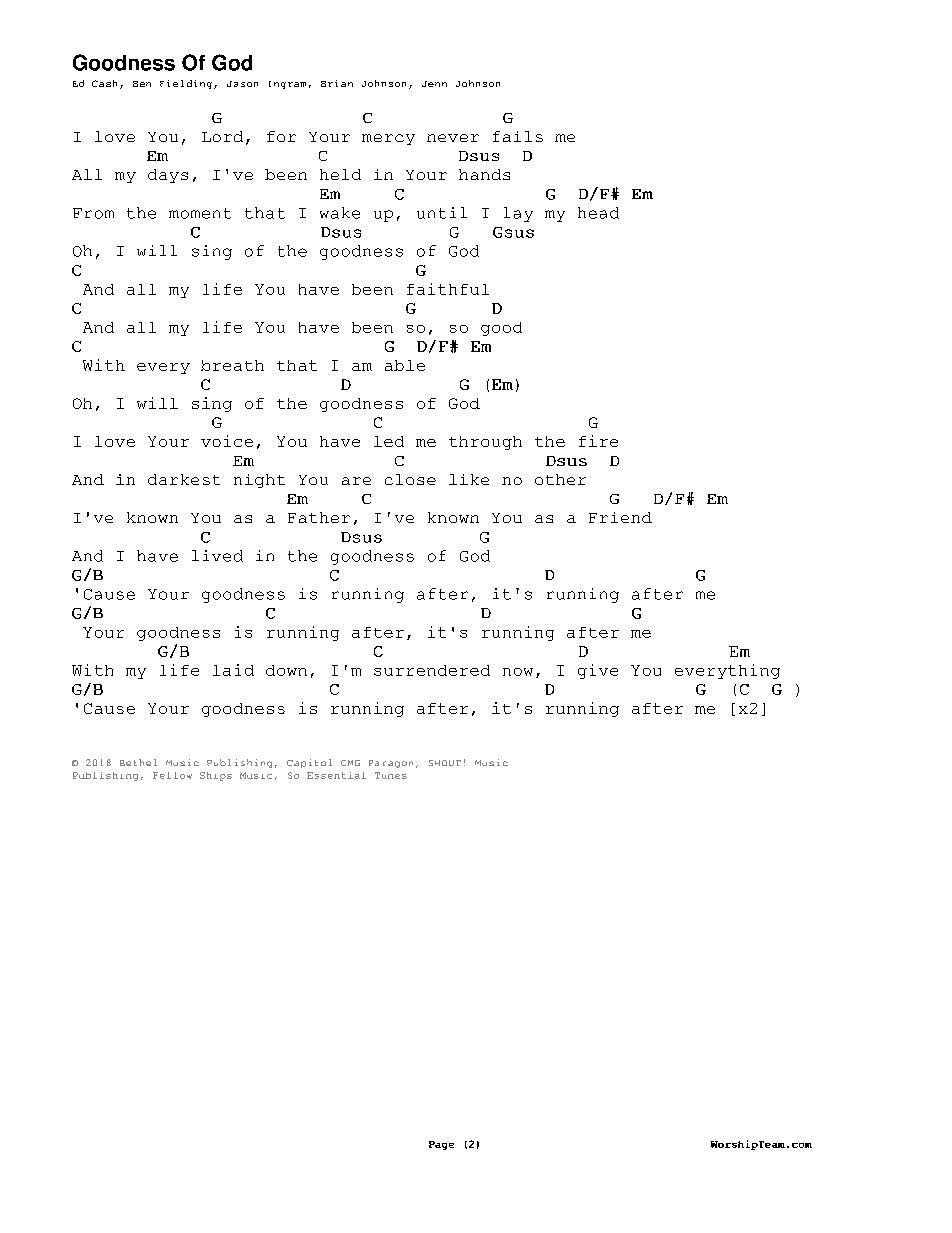 This screenshot has height=1233, width=952. I want to click on SHOUT, so click(445, 763).
